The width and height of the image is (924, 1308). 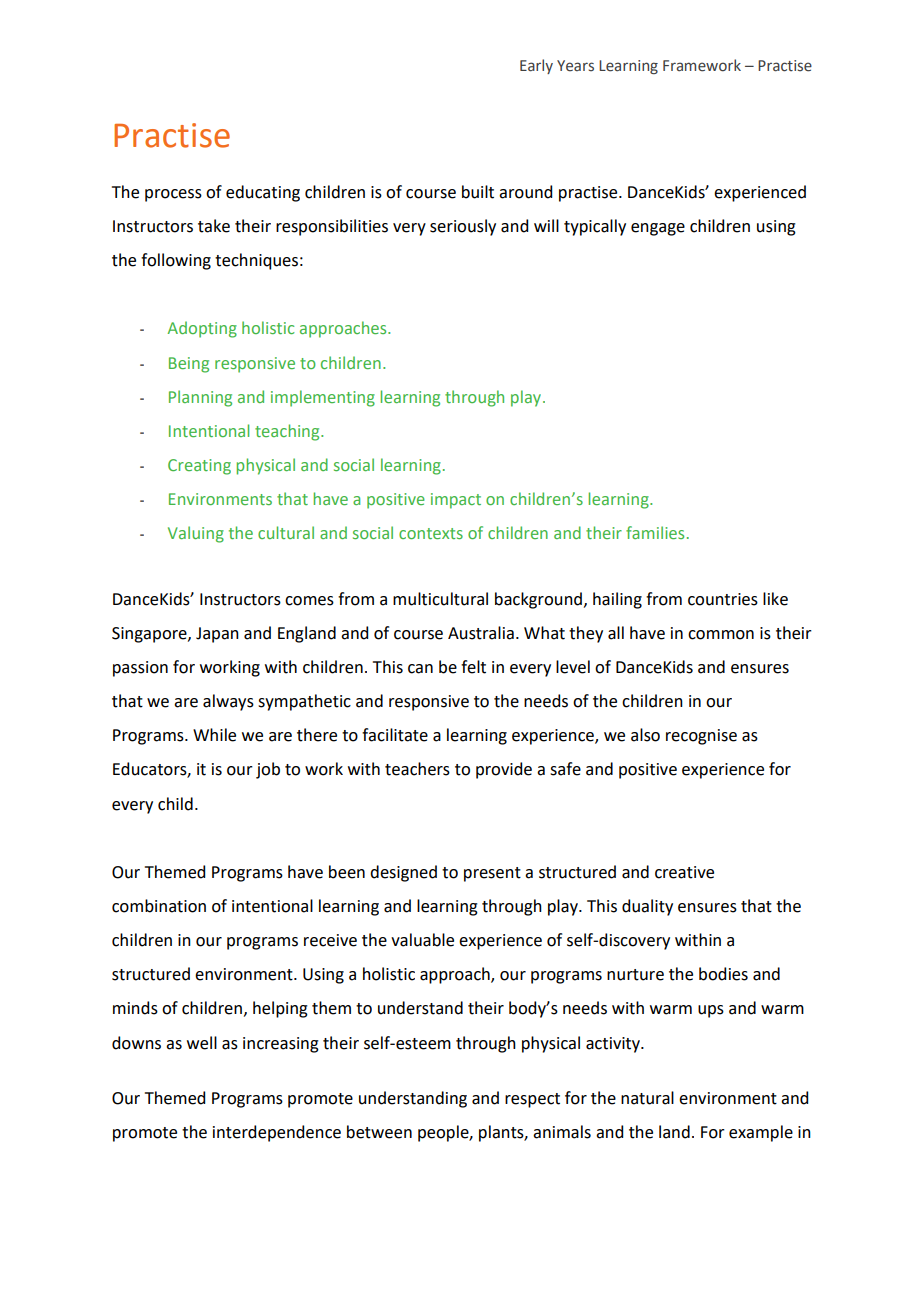 What do you see at coordinates (202, 1043) in the image?
I see `well` at bounding box center [202, 1043].
